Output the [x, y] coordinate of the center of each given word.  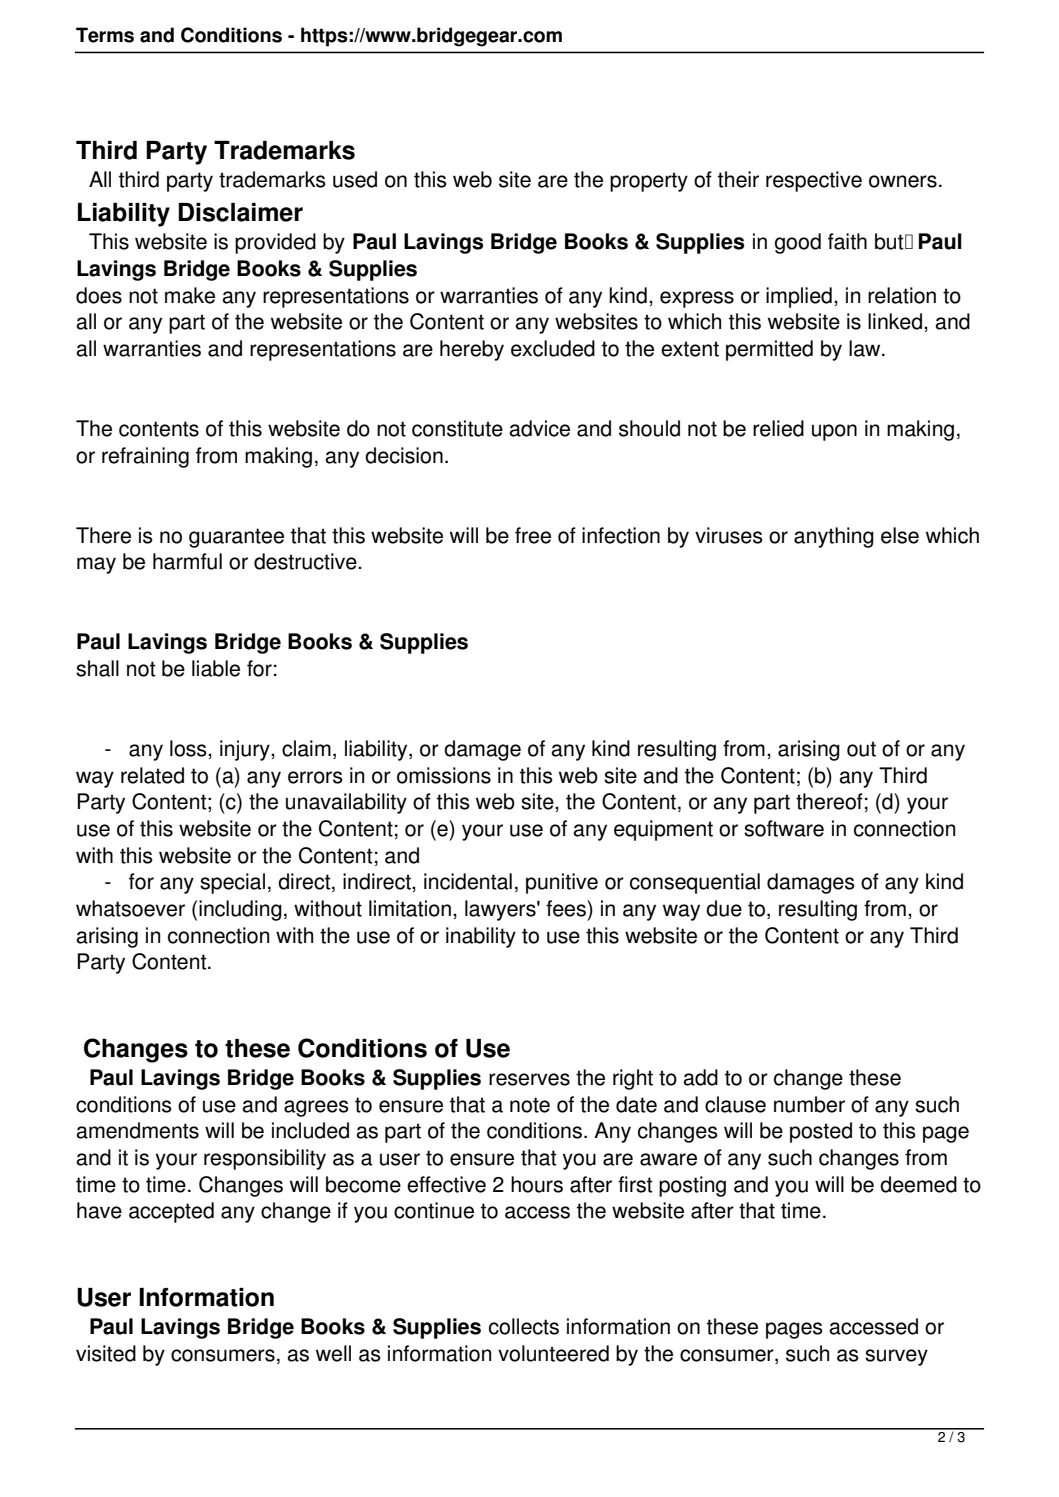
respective [814, 181]
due [724, 908]
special [232, 883]
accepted [171, 1212]
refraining [145, 457]
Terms [105, 35]
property [649, 182]
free [533, 535]
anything [834, 537]
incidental [468, 881]
